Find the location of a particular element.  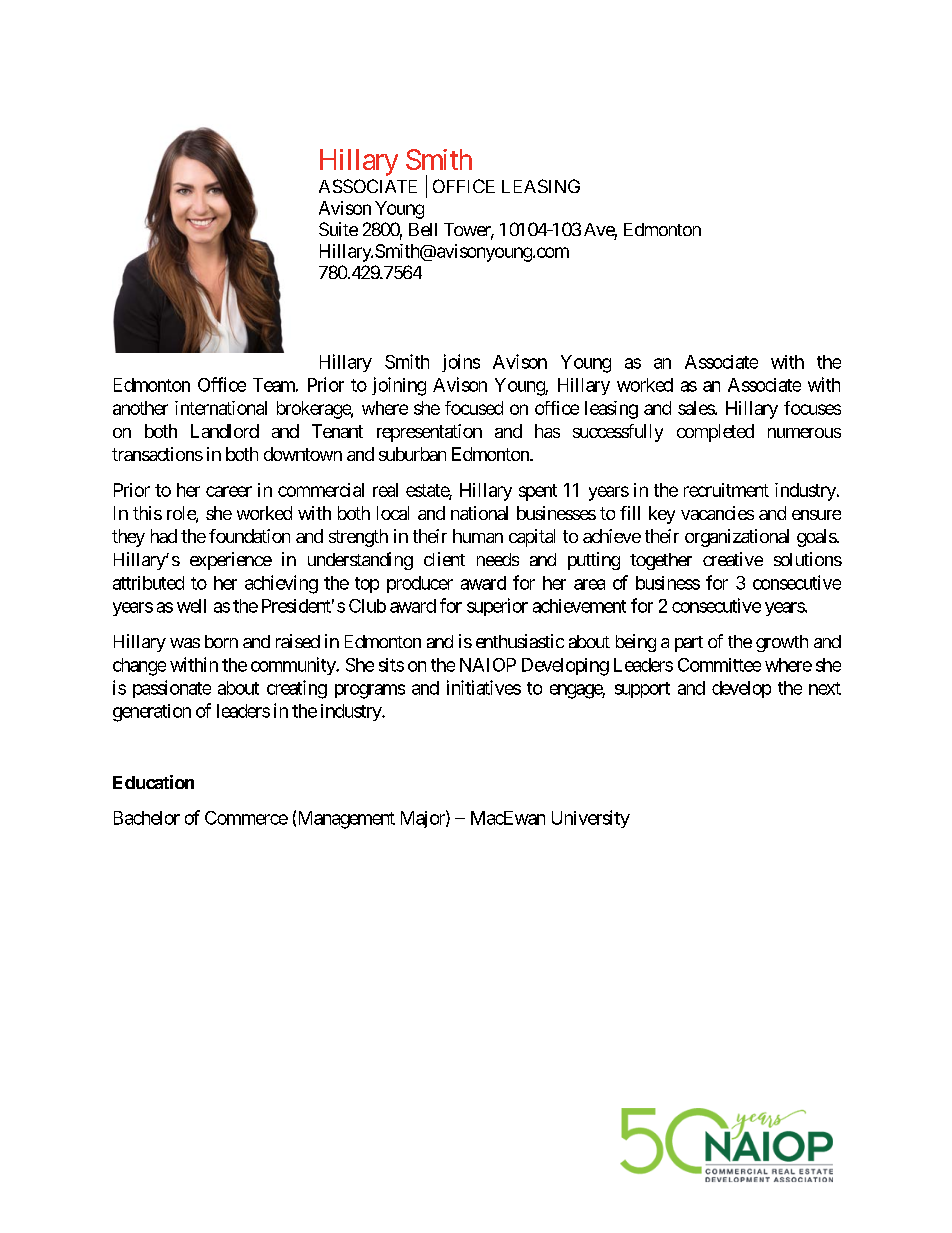

completed is located at coordinates (715, 433).
